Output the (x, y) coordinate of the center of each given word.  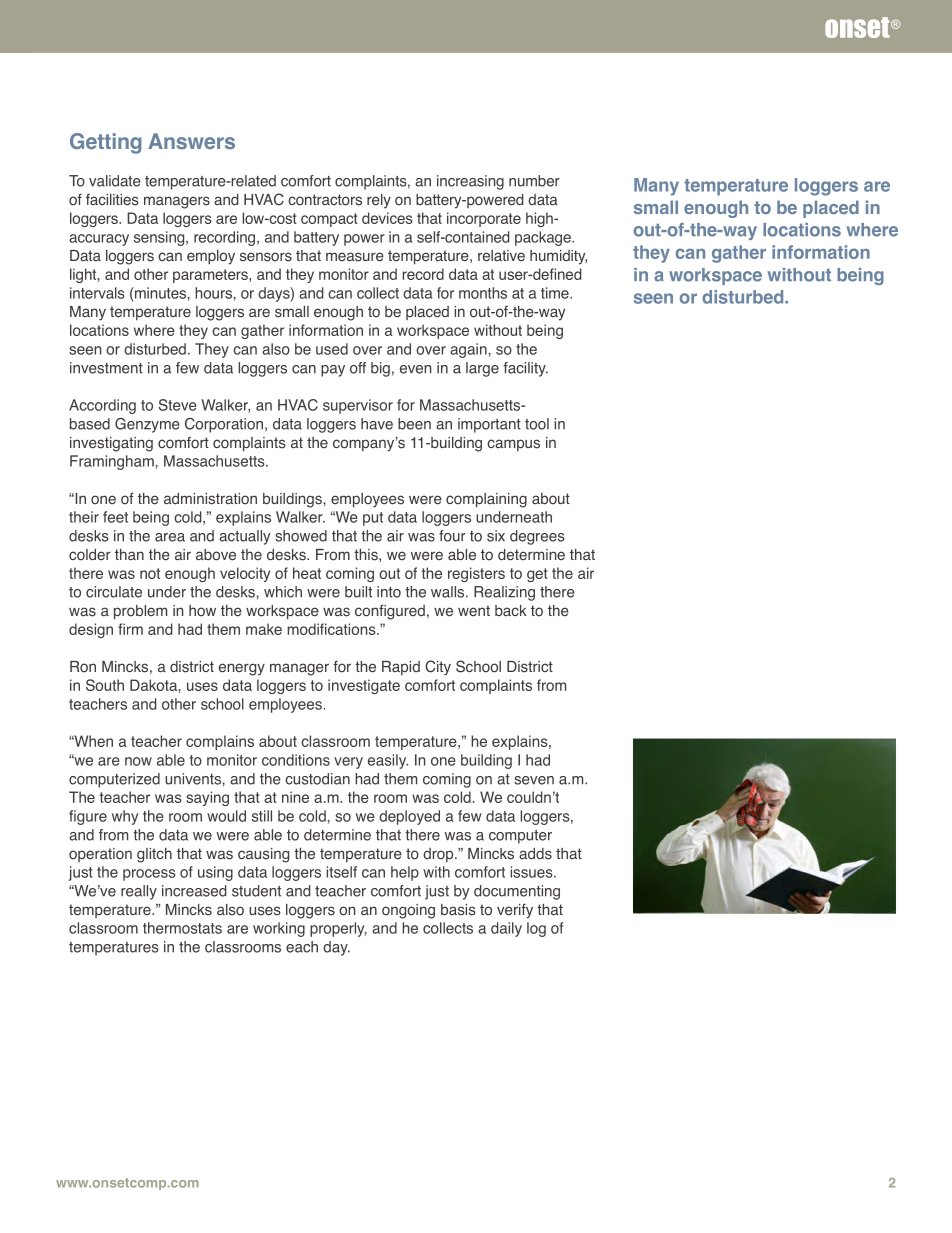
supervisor (358, 406)
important (489, 425)
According (102, 406)
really (139, 892)
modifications (332, 629)
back (511, 610)
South (105, 685)
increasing (470, 182)
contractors (325, 200)
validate (115, 181)
